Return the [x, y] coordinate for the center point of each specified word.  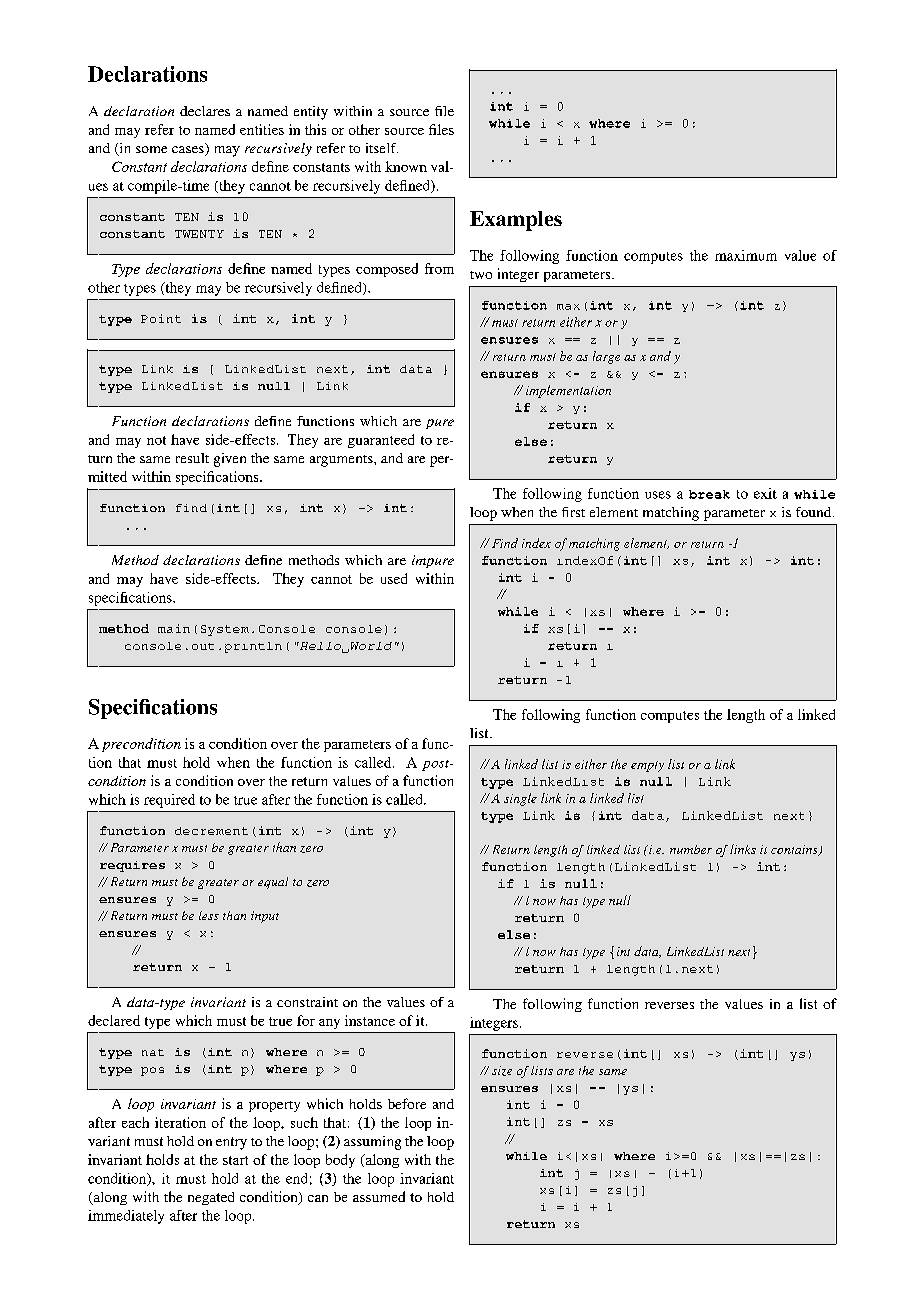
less [209, 915]
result [192, 458]
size [502, 1071]
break [709, 494]
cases [189, 151]
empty [647, 766]
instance [370, 1020]
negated [211, 1198]
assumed [379, 1196]
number [691, 849]
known [406, 166]
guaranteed [381, 441]
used [394, 578]
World [371, 646]
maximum [746, 255]
